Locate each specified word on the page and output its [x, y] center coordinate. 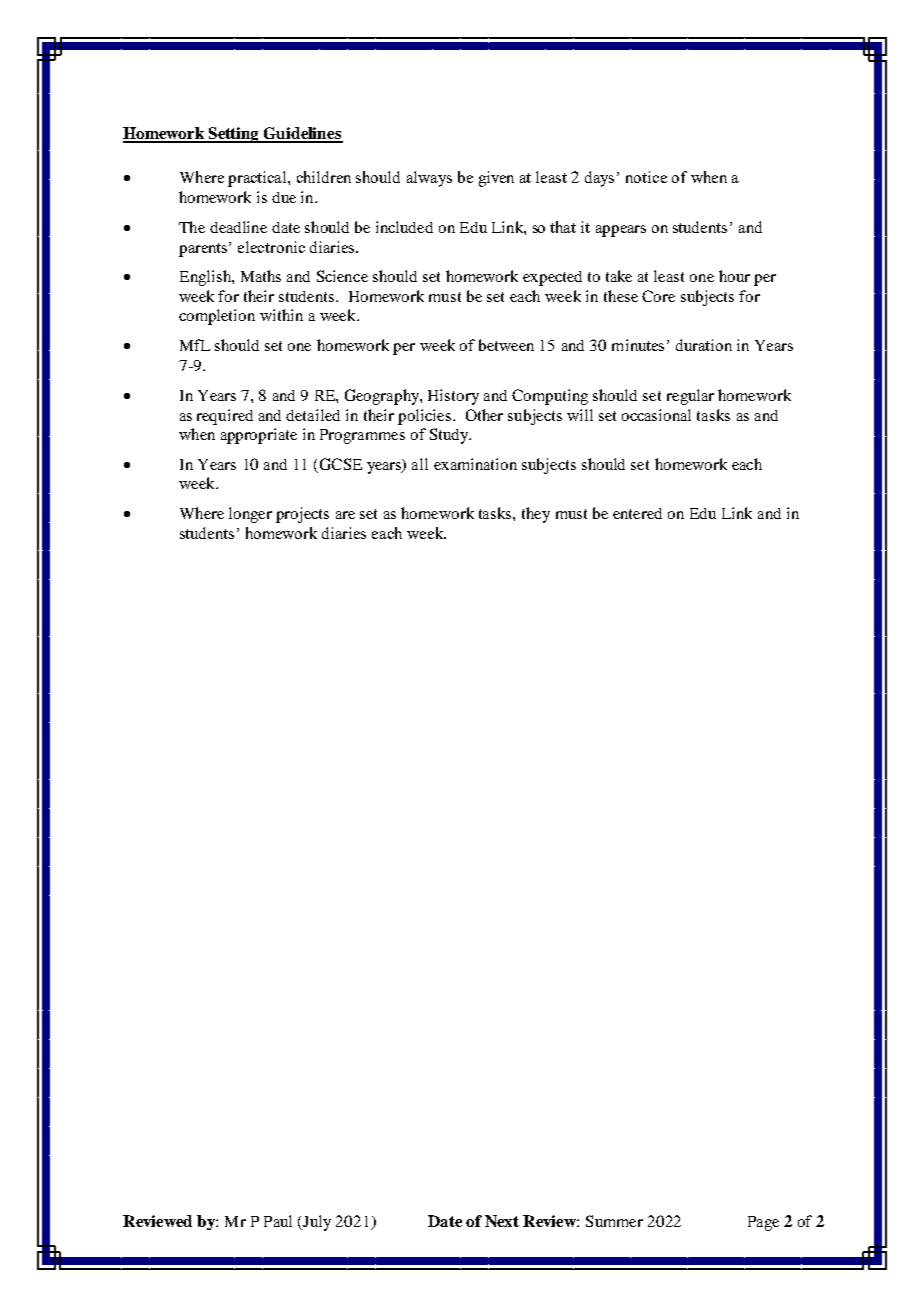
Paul [278, 1221]
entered [637, 513]
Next [502, 1221]
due [284, 197]
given [496, 179]
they [536, 515]
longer [250, 515]
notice [646, 177]
